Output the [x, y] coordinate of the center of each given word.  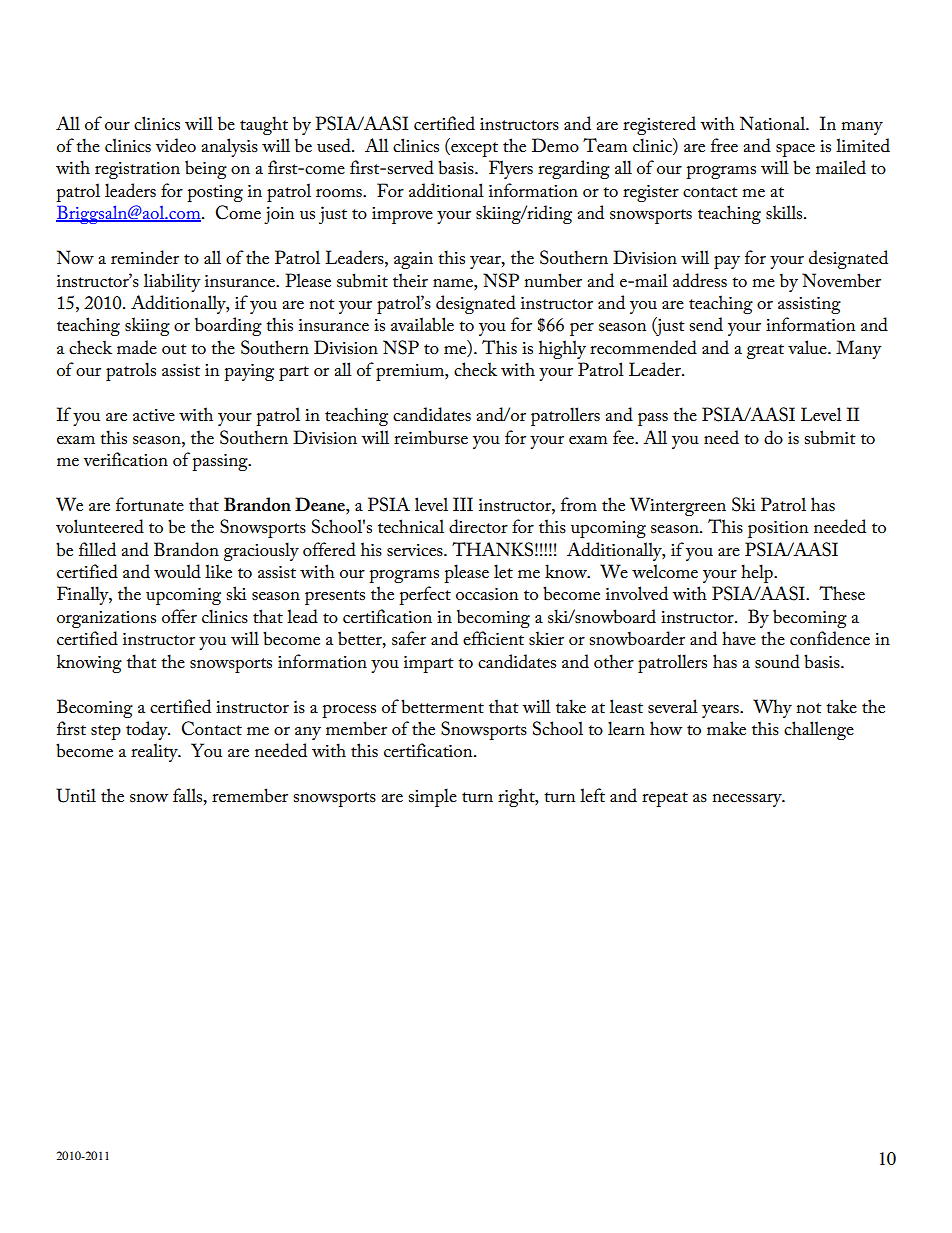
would [177, 571]
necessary [748, 800]
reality [155, 752]
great [765, 351]
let [503, 571]
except [473, 149]
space [795, 150]
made [137, 347]
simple [432, 797]
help [758, 573]
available [422, 324]
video [176, 145]
